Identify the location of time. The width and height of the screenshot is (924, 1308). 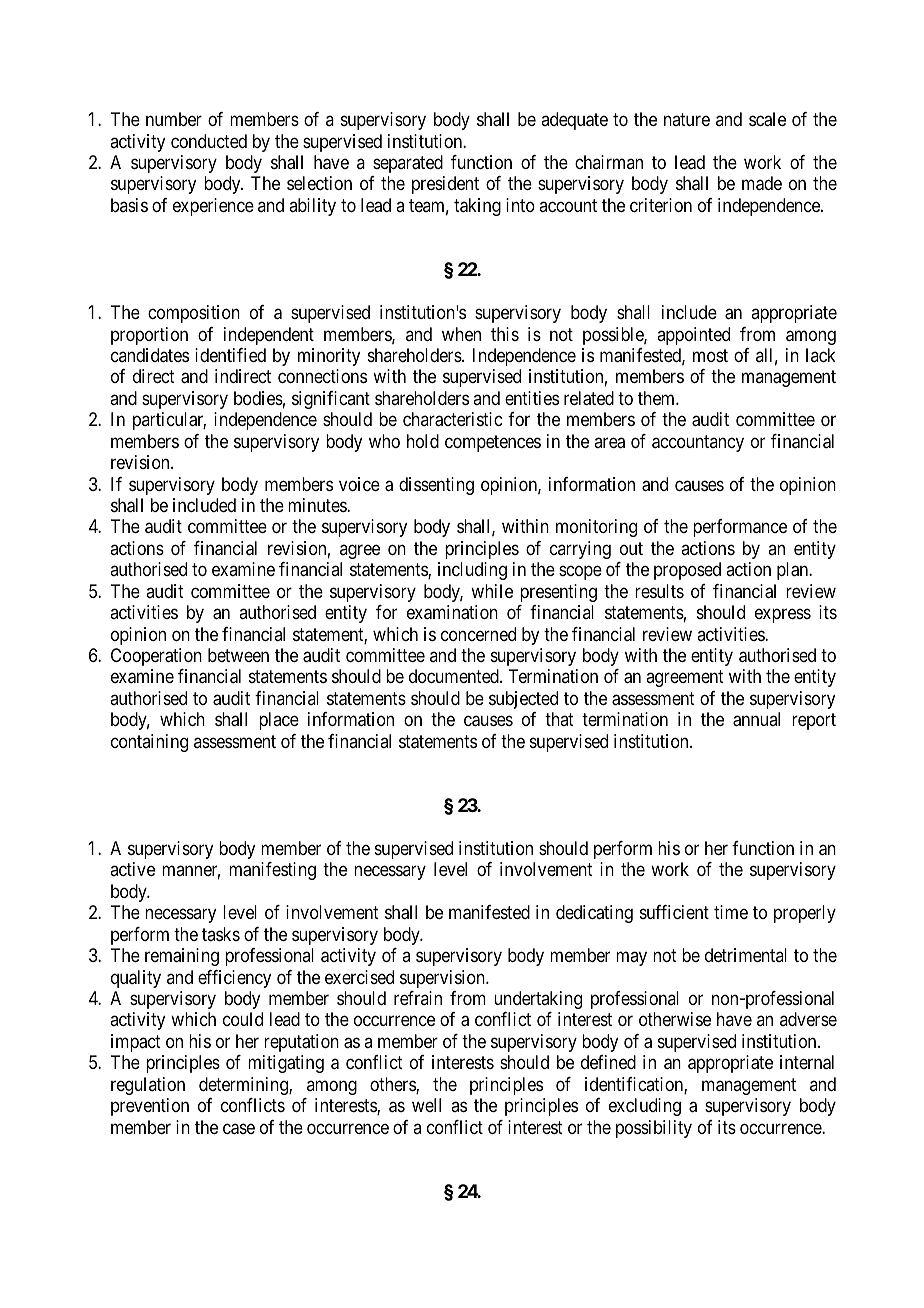
(731, 912).
